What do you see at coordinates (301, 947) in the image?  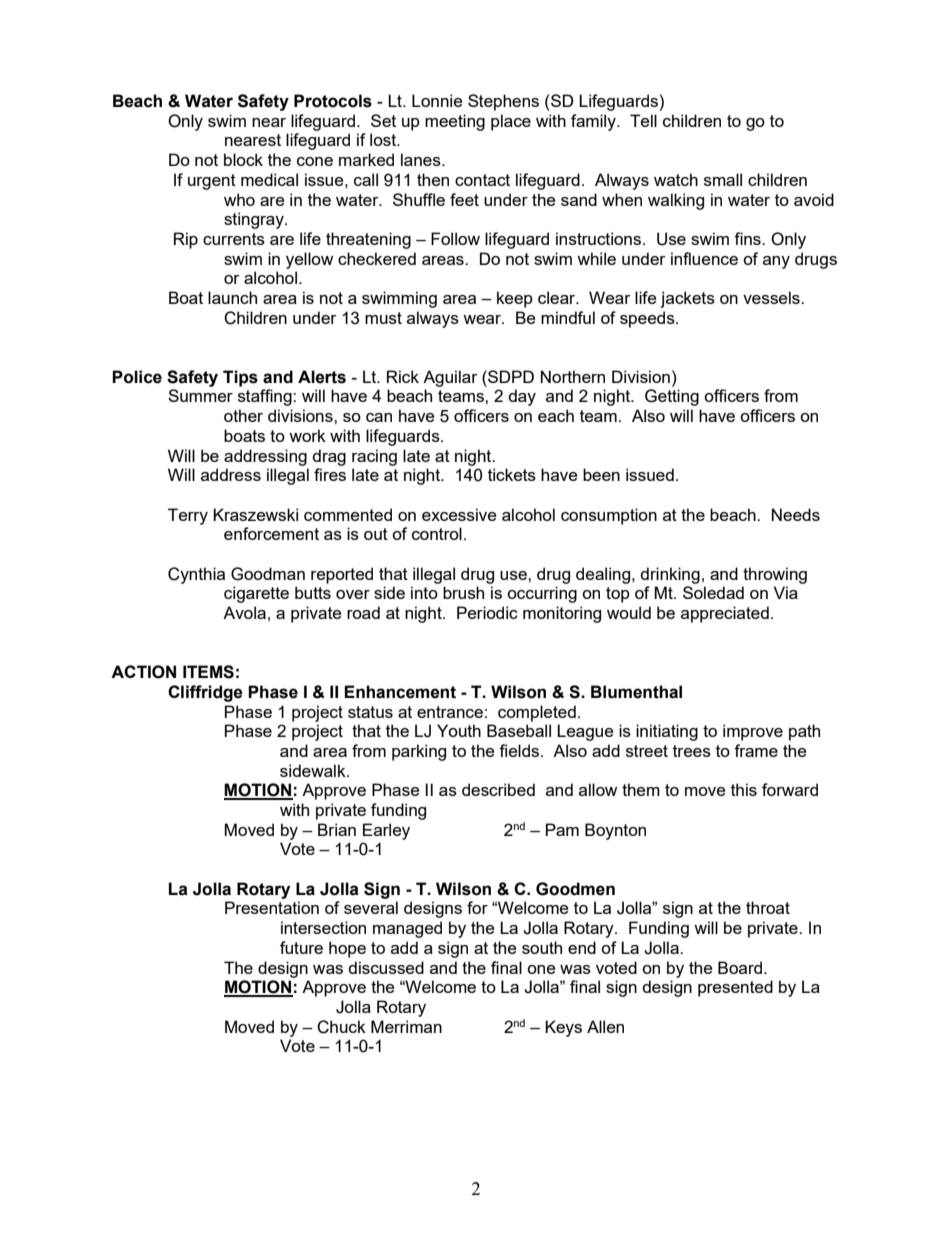 I see `future` at bounding box center [301, 947].
